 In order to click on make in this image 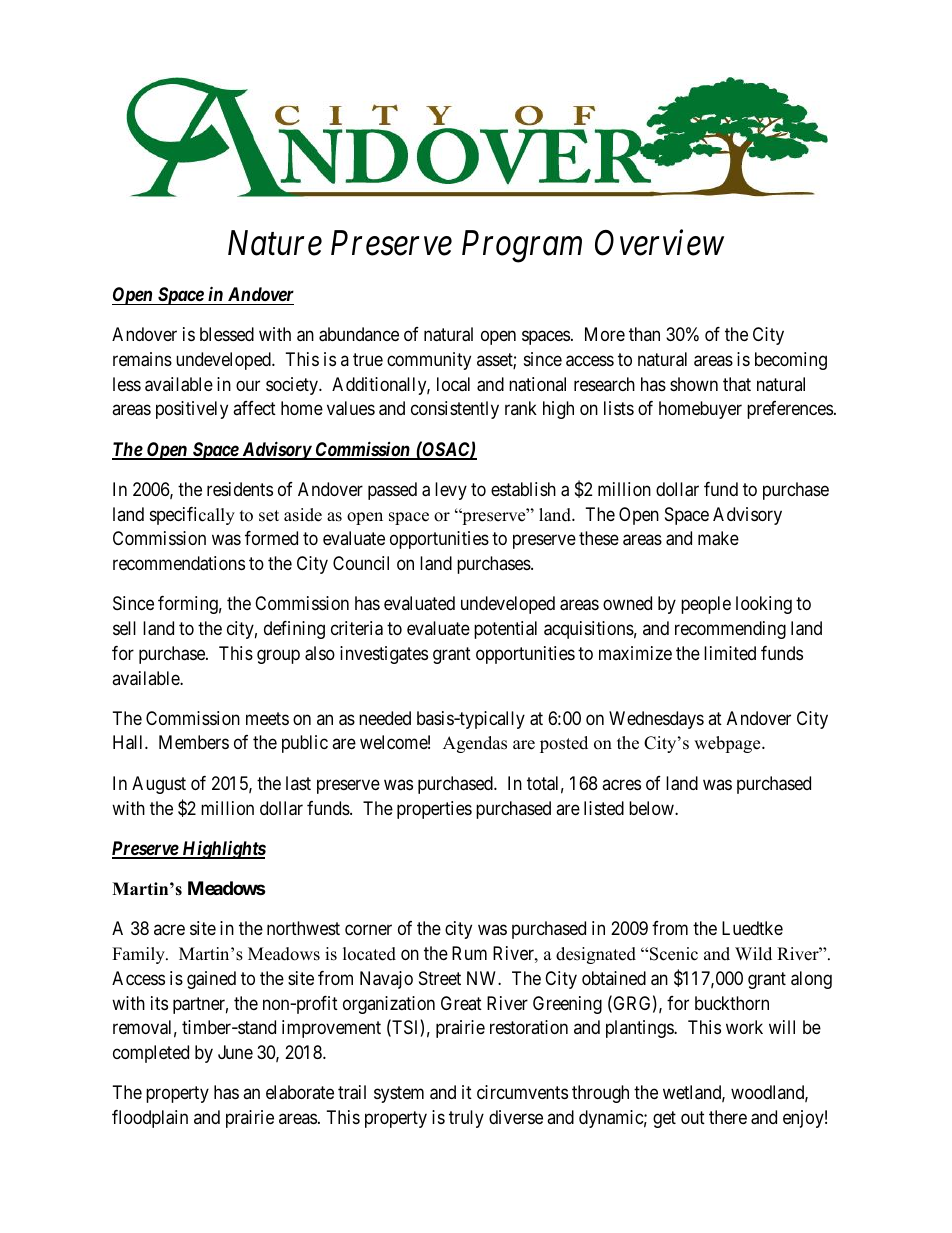, I will do `click(718, 538)`.
